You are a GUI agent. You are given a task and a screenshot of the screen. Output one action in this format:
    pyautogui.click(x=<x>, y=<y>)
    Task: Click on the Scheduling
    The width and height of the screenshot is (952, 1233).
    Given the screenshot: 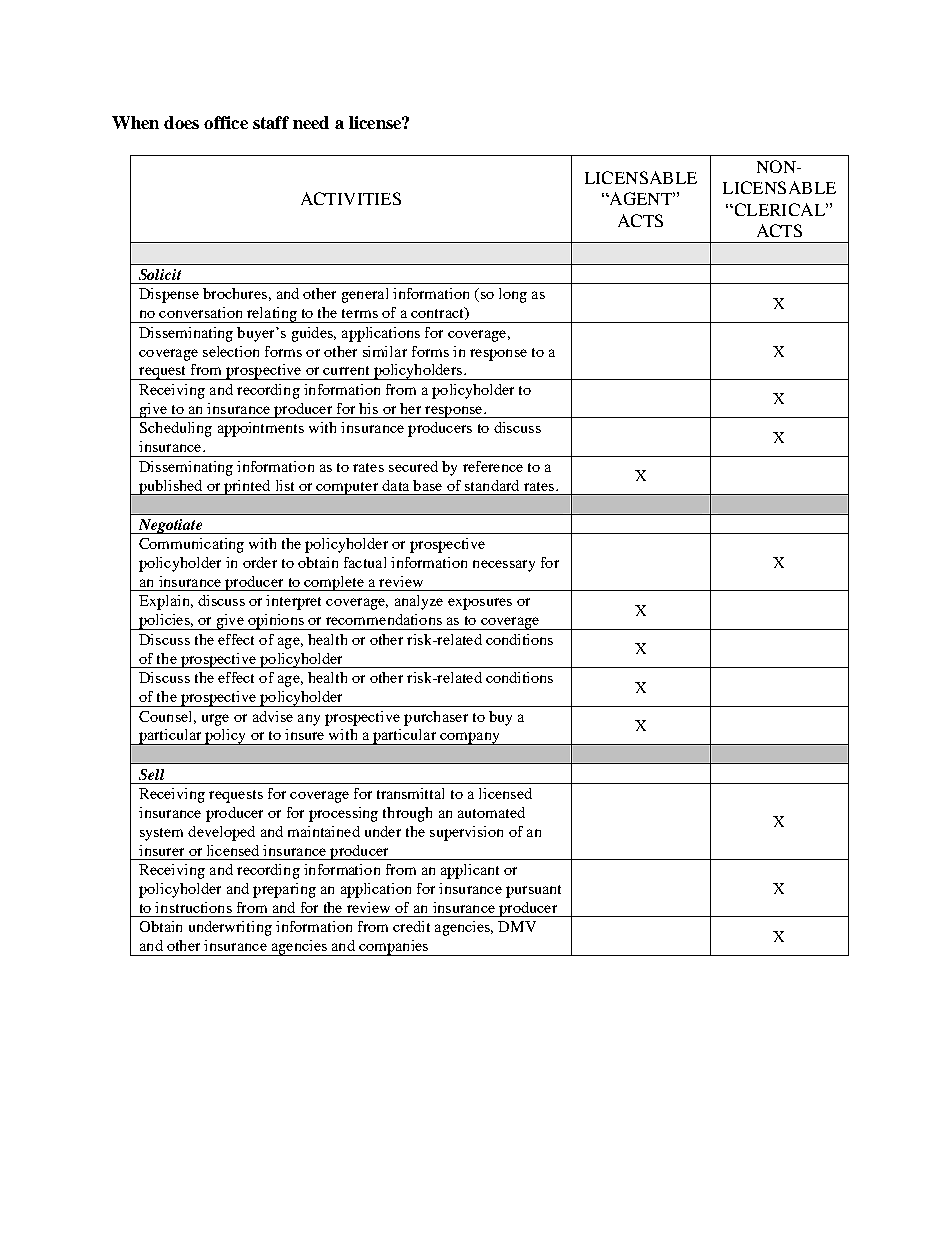 What is the action you would take?
    pyautogui.click(x=176, y=429)
